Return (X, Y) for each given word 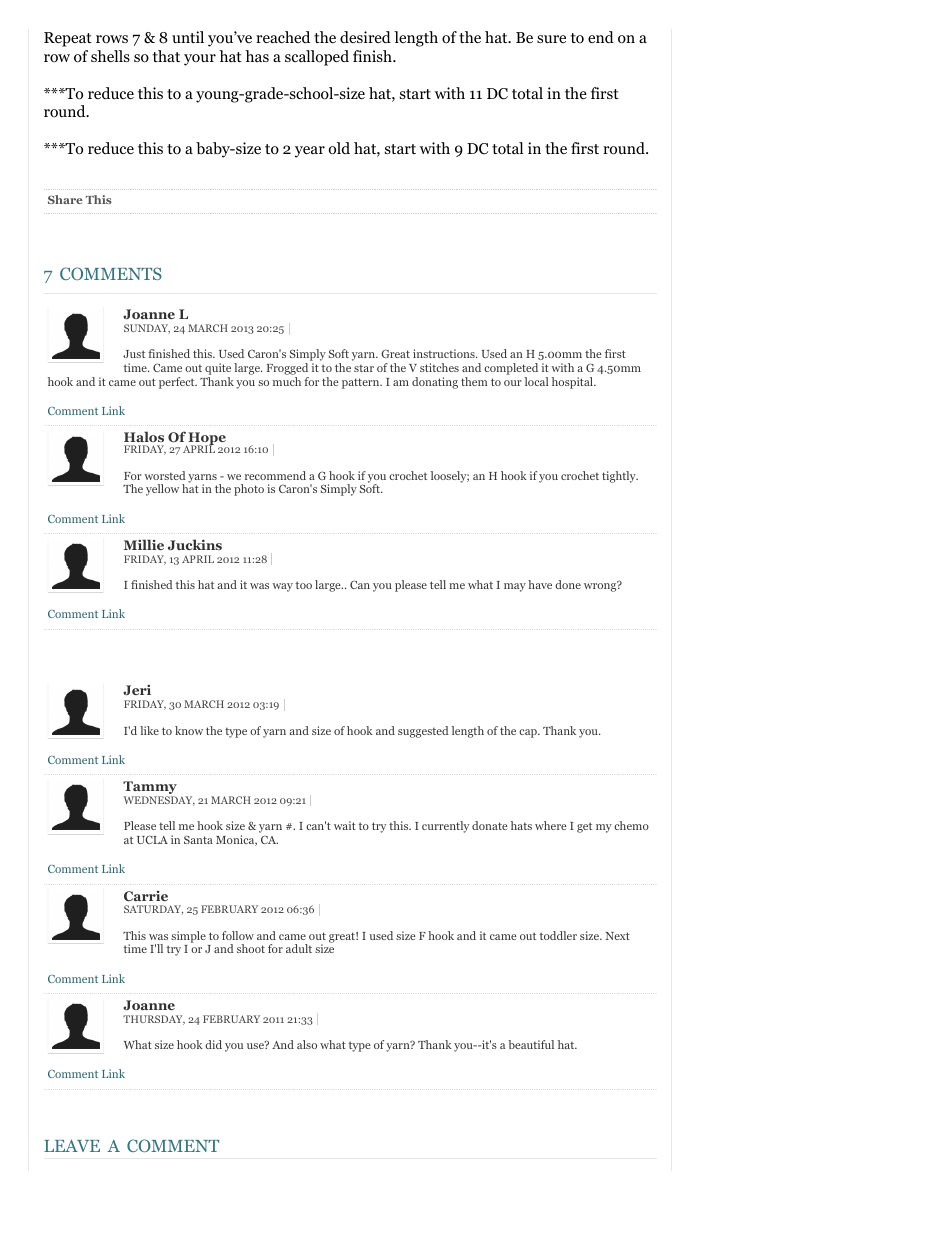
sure (551, 39)
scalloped (317, 58)
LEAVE (72, 1146)
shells (110, 56)
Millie (144, 544)
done (568, 584)
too (304, 585)
